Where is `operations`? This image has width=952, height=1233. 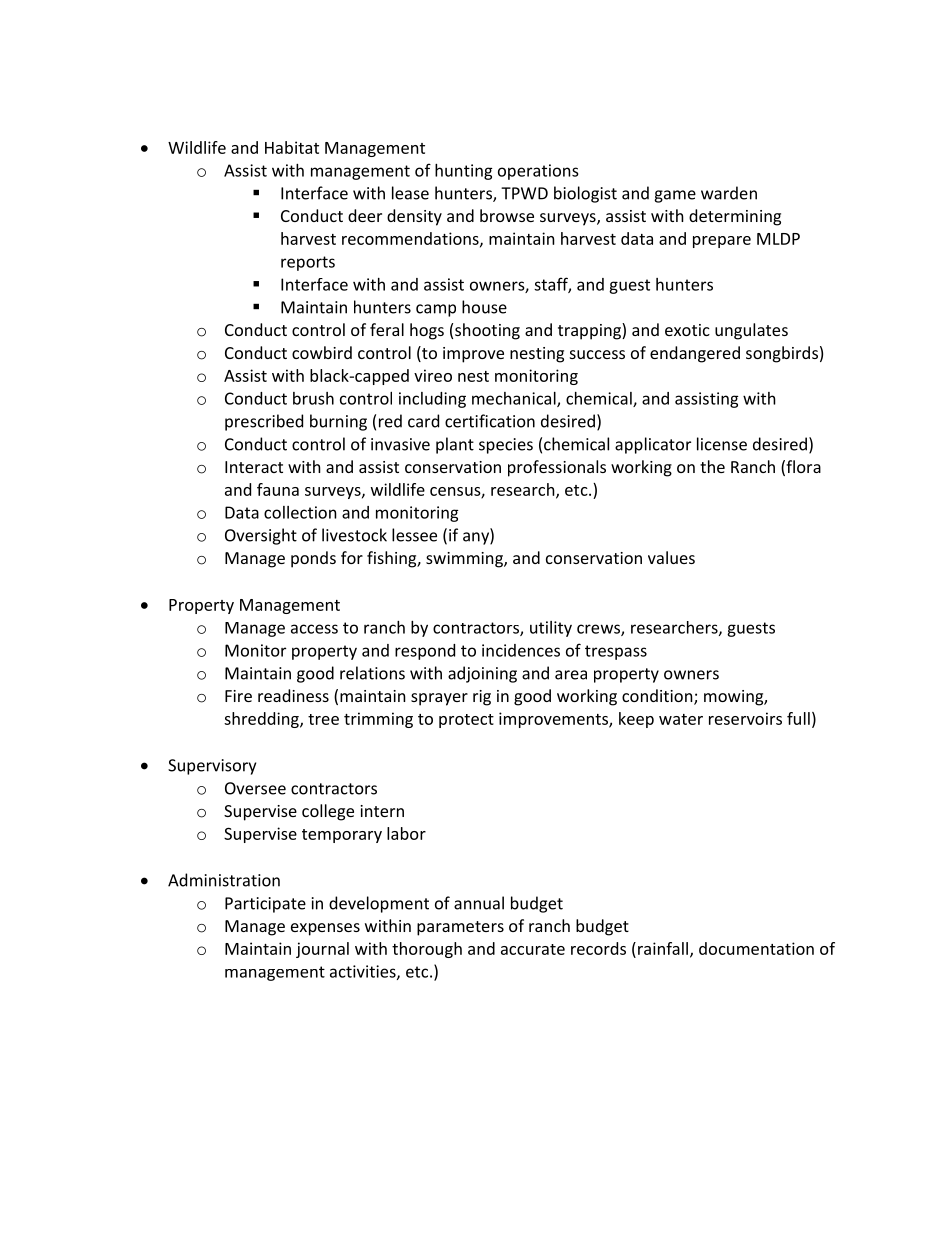
operations is located at coordinates (538, 172).
